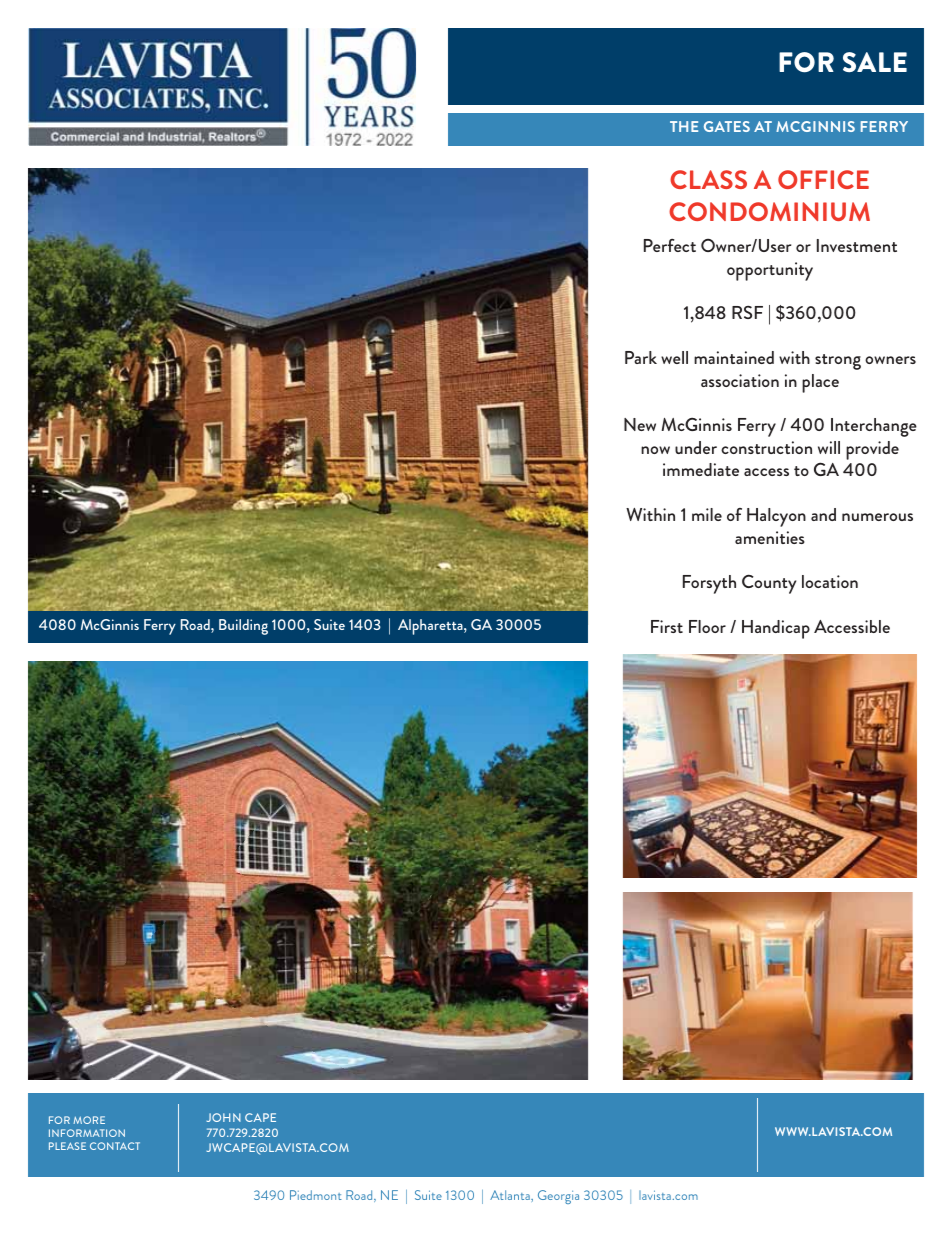 This document has width=952, height=1233. What do you see at coordinates (707, 626) in the document?
I see `Floor` at bounding box center [707, 626].
